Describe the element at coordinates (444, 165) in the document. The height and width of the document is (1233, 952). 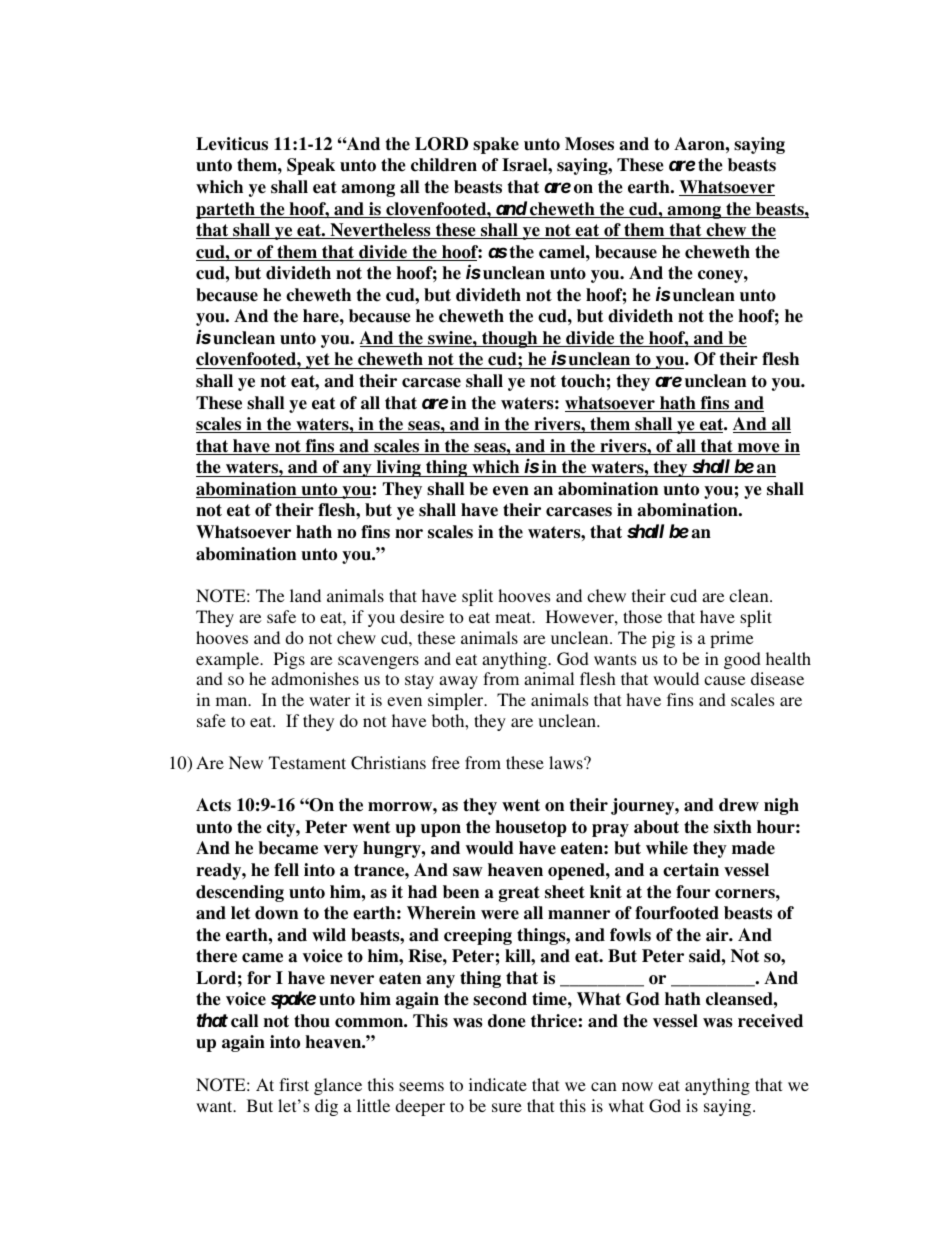
I see `children` at that location.
